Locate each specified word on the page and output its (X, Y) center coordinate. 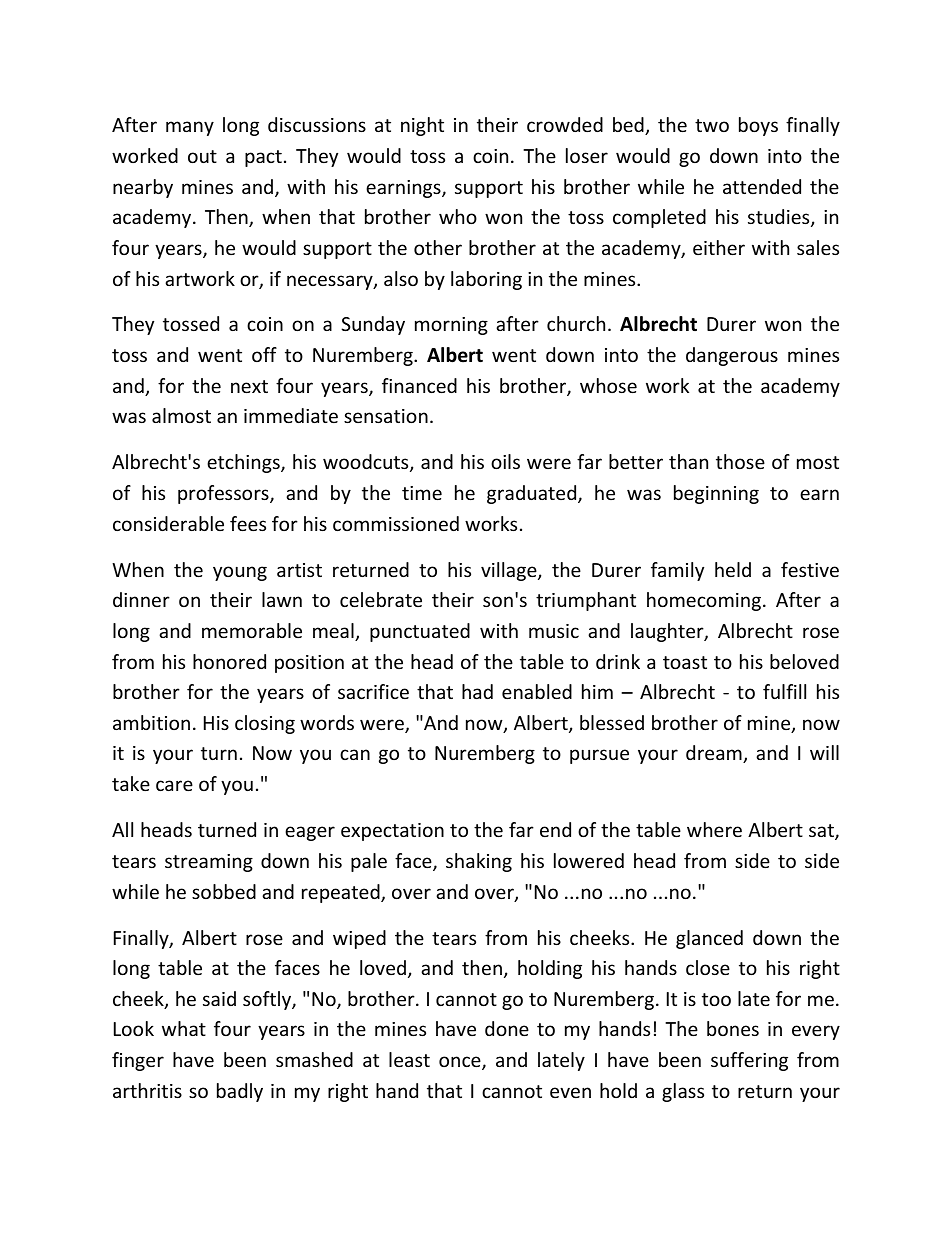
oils (505, 461)
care (174, 785)
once (461, 1063)
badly (240, 1092)
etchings (244, 463)
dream (715, 754)
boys (758, 126)
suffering (749, 1061)
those (740, 461)
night (422, 126)
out (202, 156)
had (477, 691)
